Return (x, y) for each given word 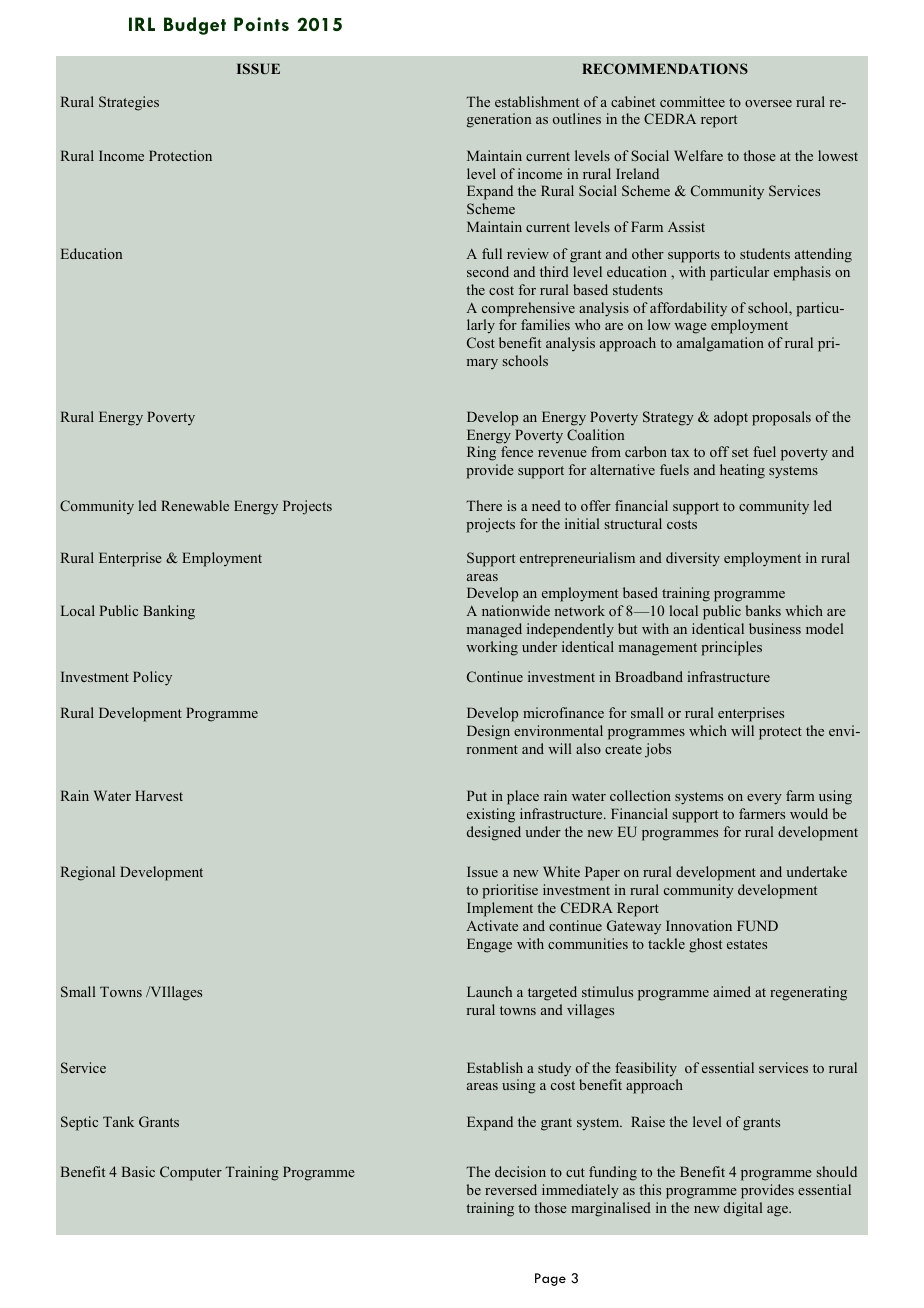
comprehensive (528, 309)
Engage (489, 945)
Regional (88, 873)
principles (731, 648)
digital (743, 1209)
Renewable (195, 505)
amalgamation (720, 344)
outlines (577, 118)
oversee (768, 103)
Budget (195, 26)
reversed (511, 1189)
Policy (152, 678)
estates (747, 944)
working (492, 648)
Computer (191, 1173)
